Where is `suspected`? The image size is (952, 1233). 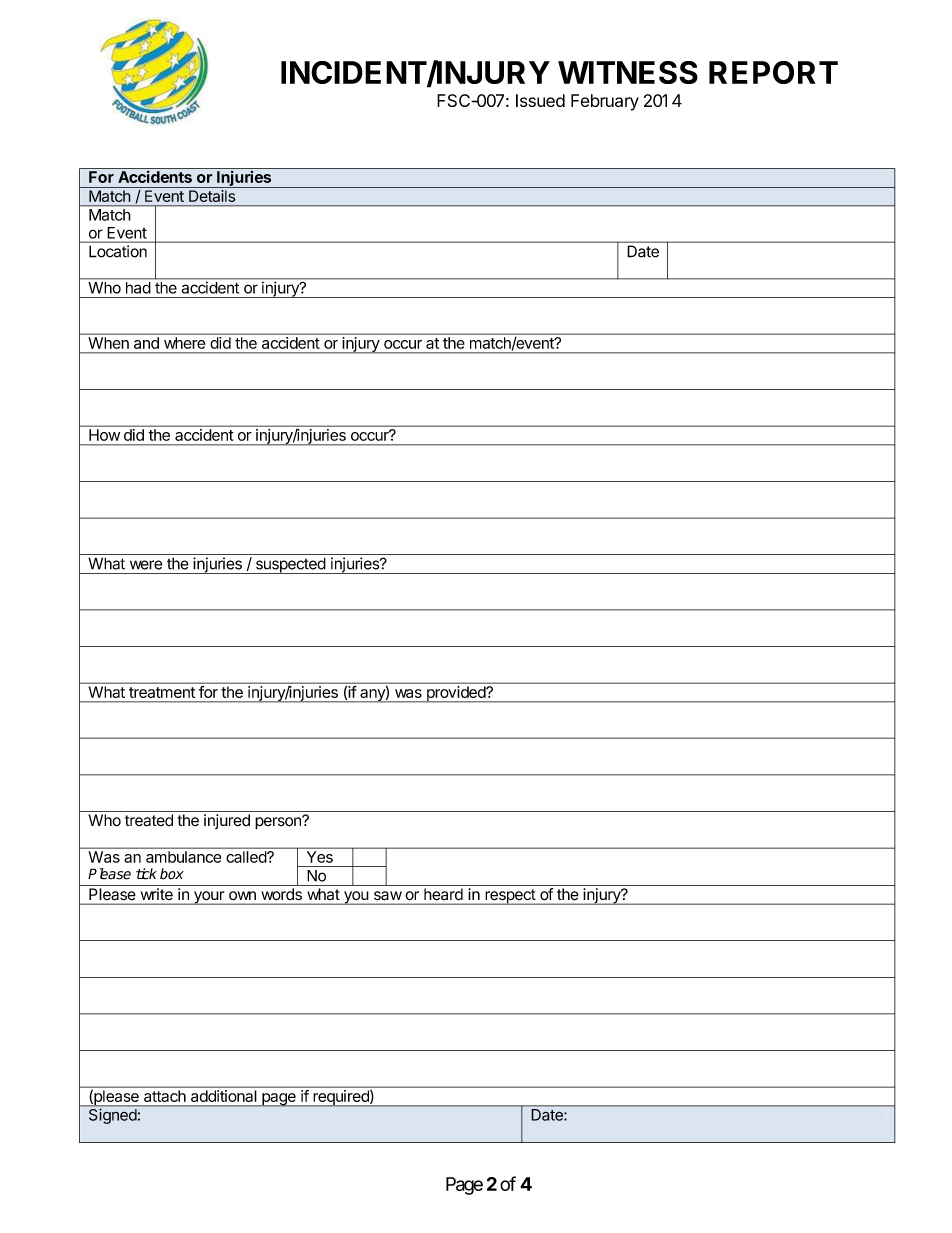
suspected is located at coordinates (290, 565).
